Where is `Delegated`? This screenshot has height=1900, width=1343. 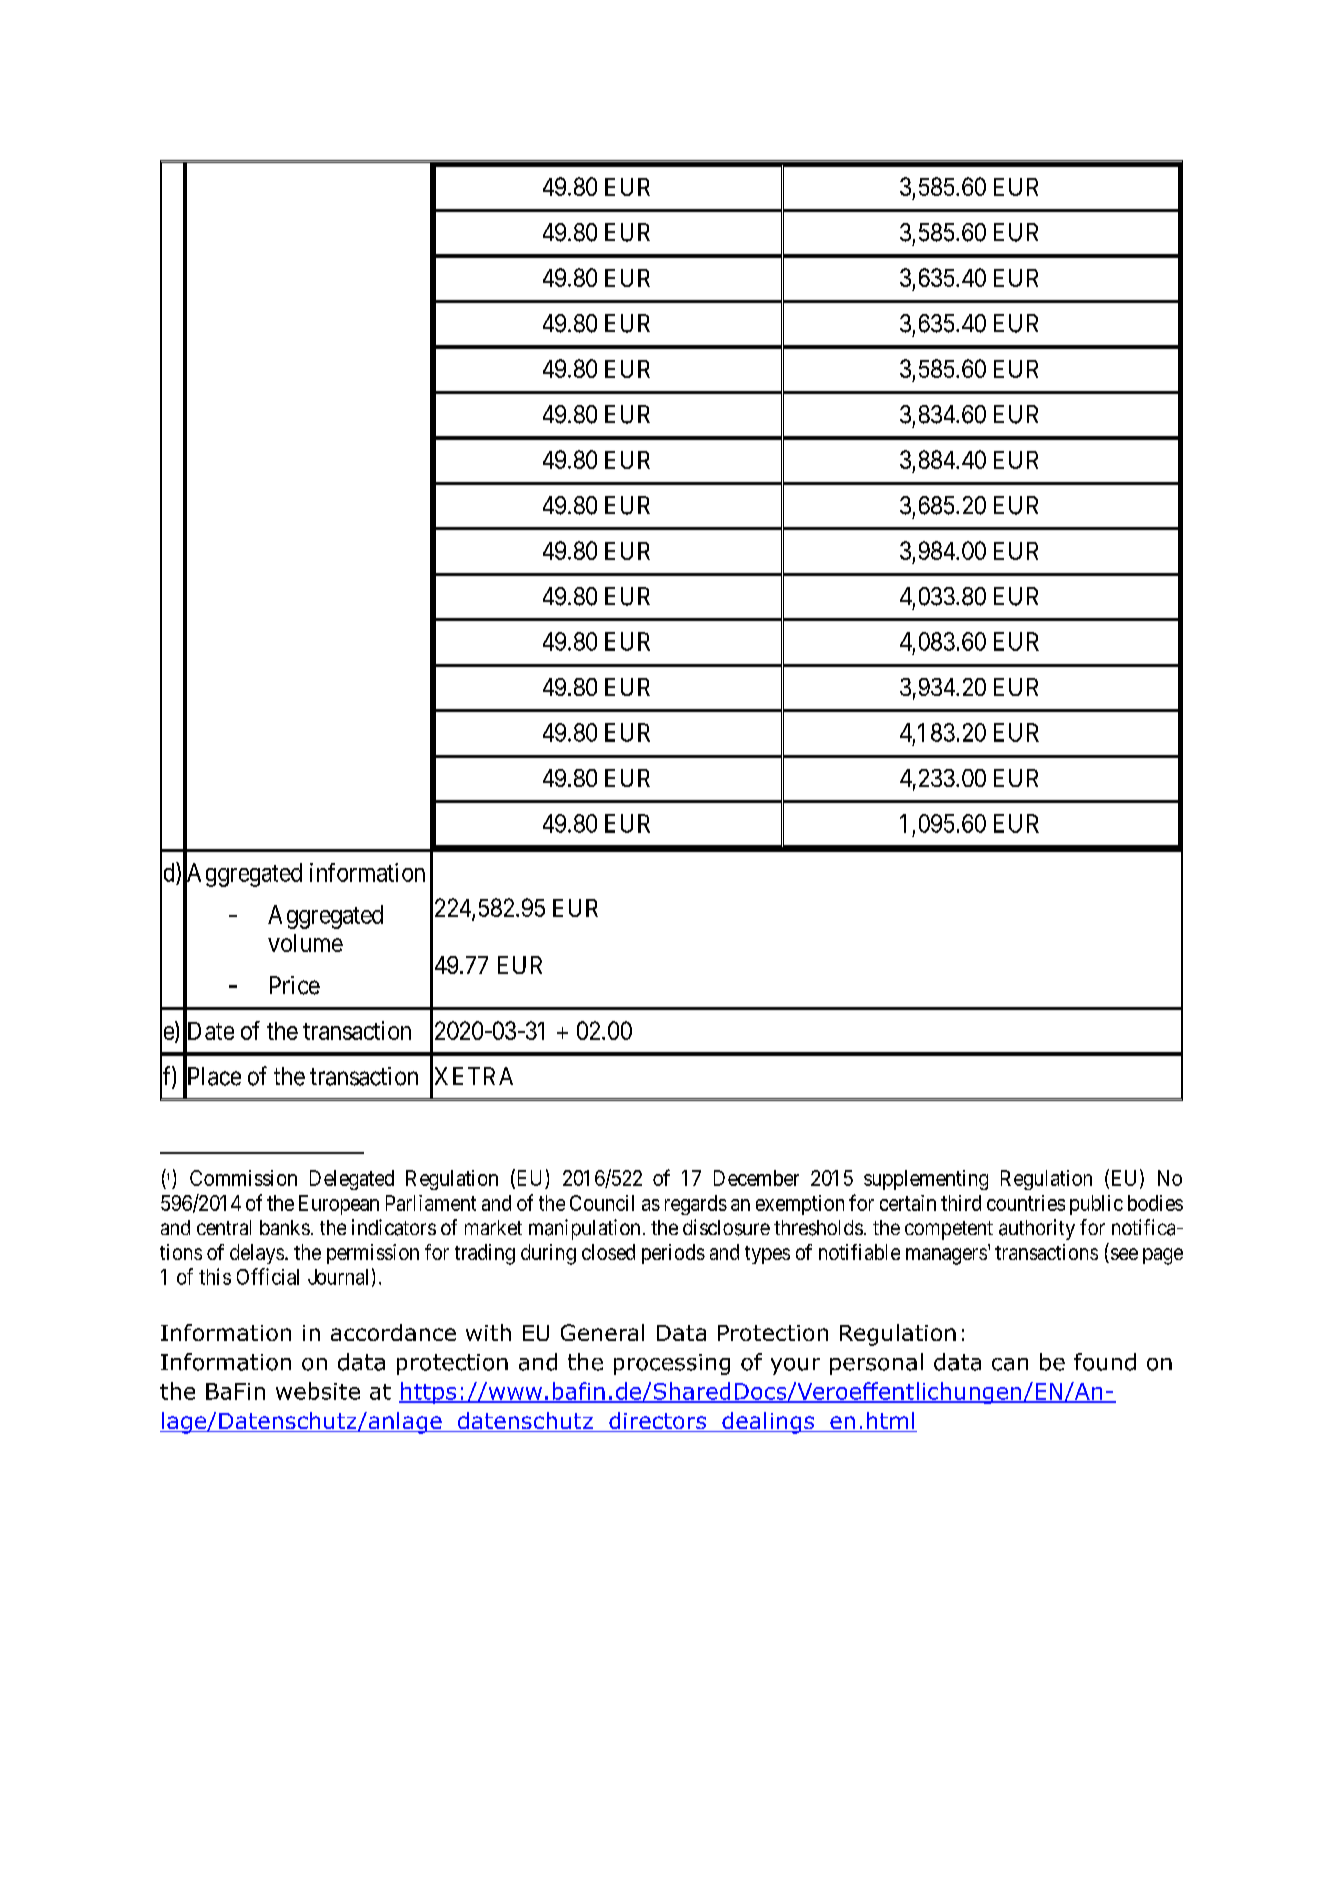
Delegated is located at coordinates (352, 1180).
